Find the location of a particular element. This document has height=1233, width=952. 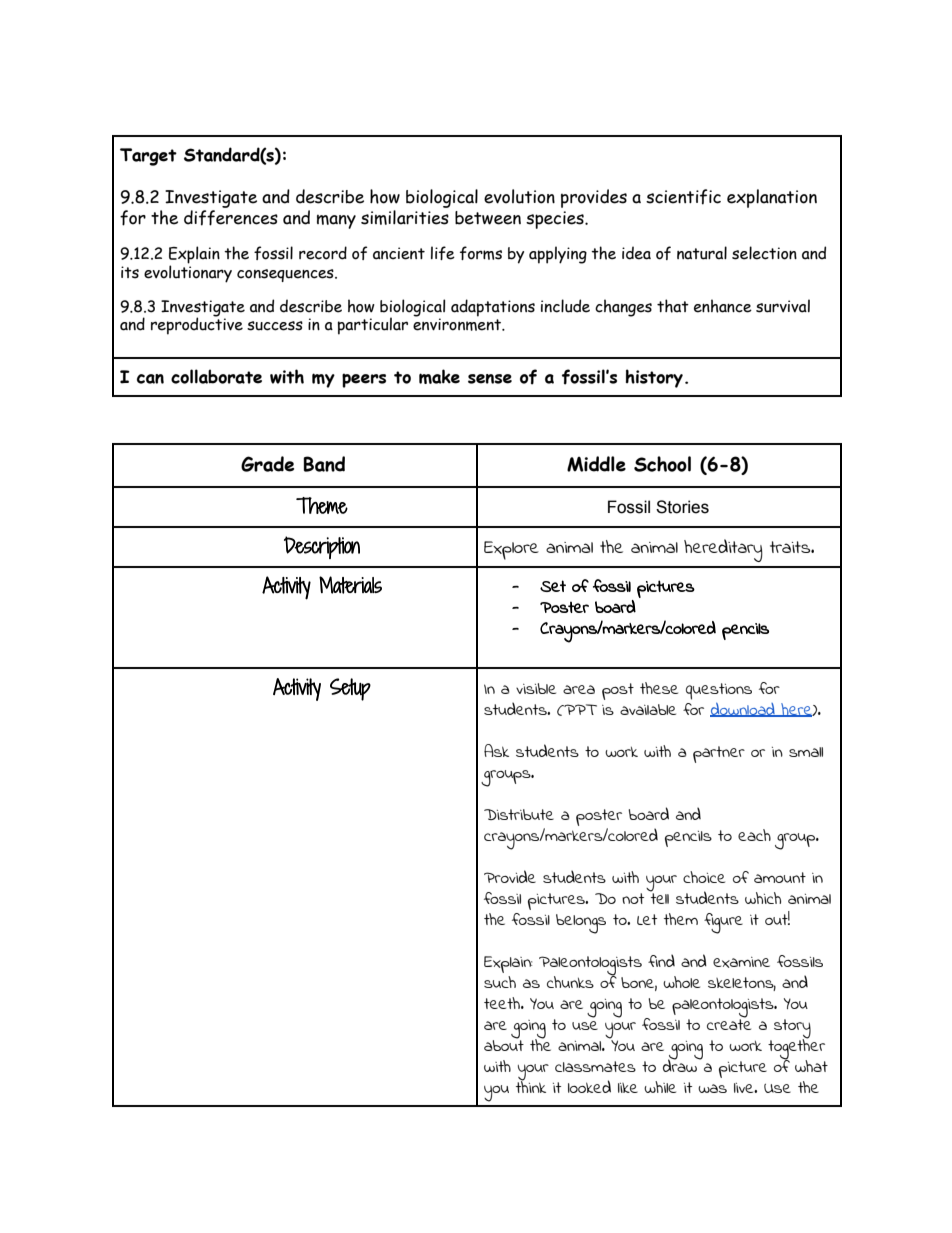

differences is located at coordinates (231, 218).
